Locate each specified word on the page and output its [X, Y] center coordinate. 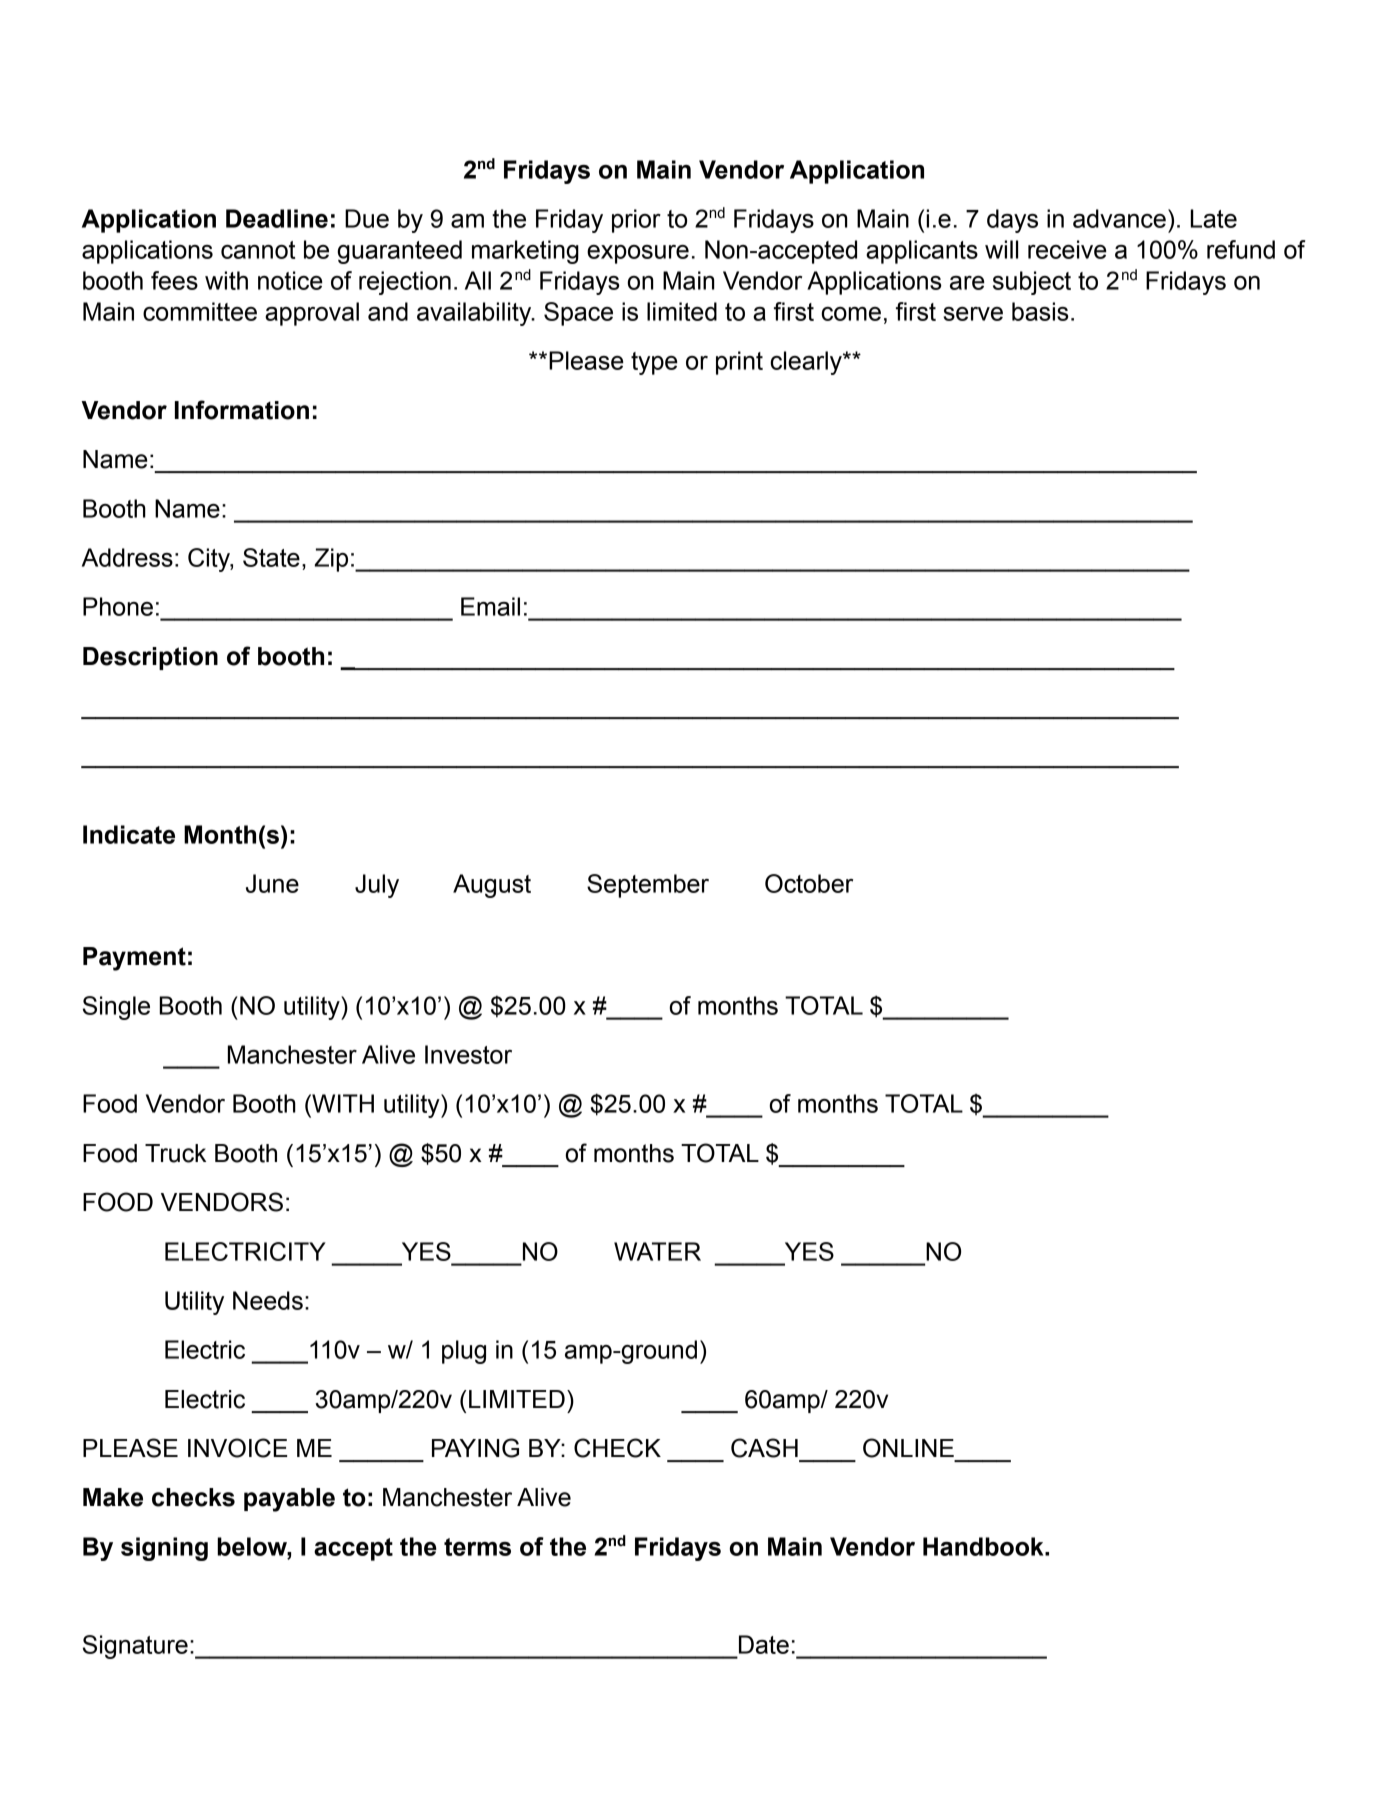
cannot [258, 250]
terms [477, 1547]
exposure [638, 254]
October [809, 883]
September [648, 886]
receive [1067, 249]
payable [289, 1500]
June [272, 883]
